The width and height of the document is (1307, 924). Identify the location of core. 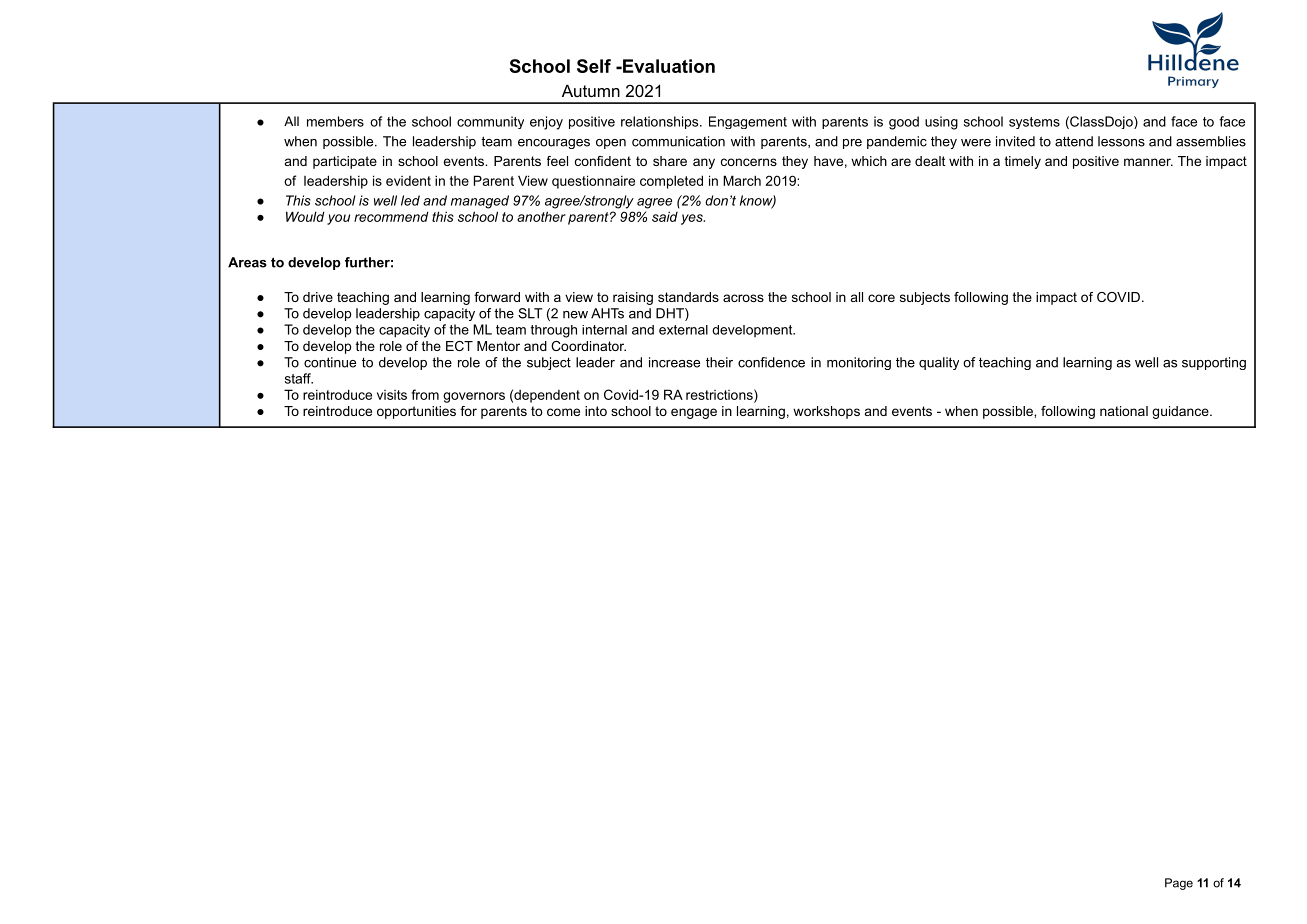
(881, 298).
